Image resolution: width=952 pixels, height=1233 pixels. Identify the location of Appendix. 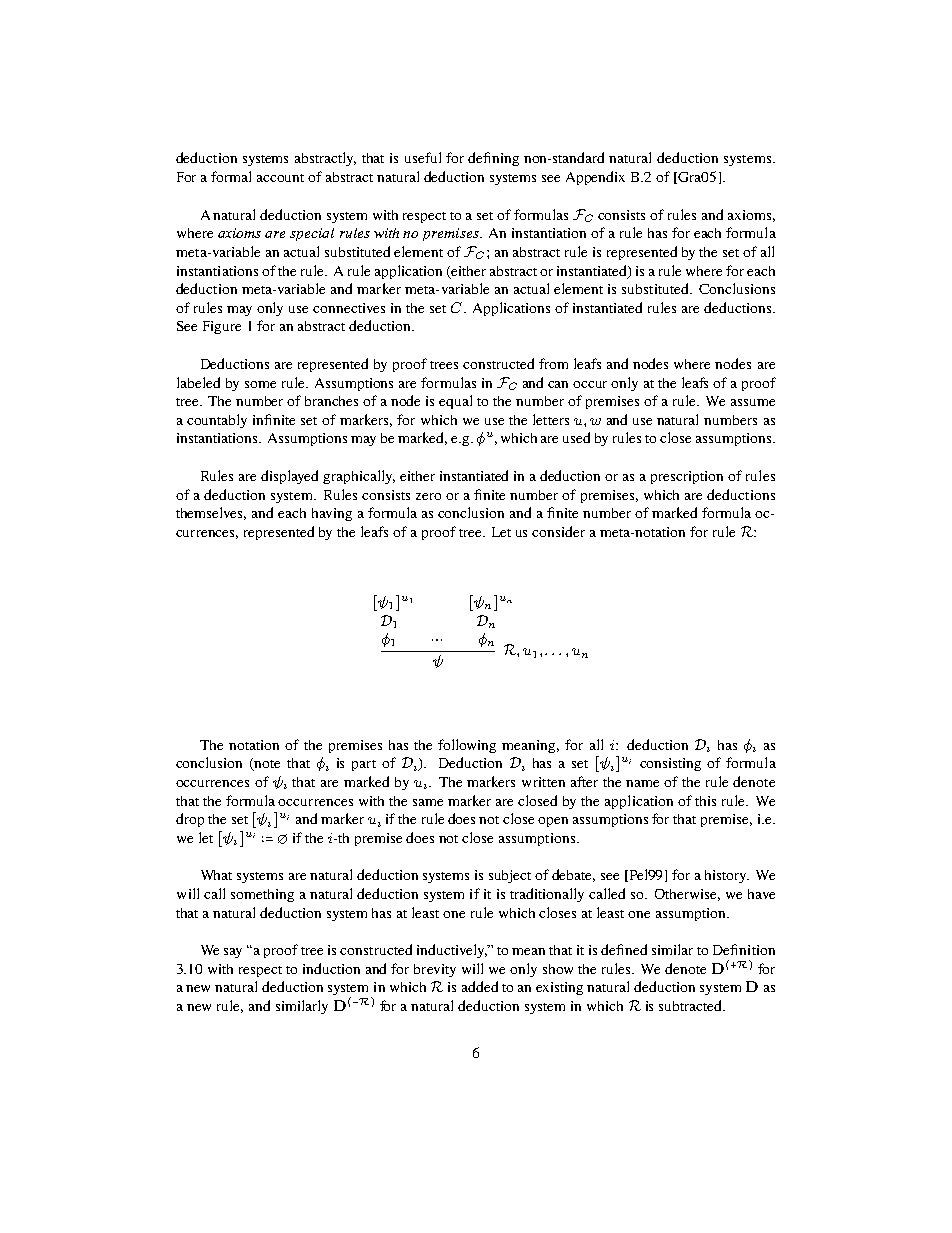
(595, 178).
